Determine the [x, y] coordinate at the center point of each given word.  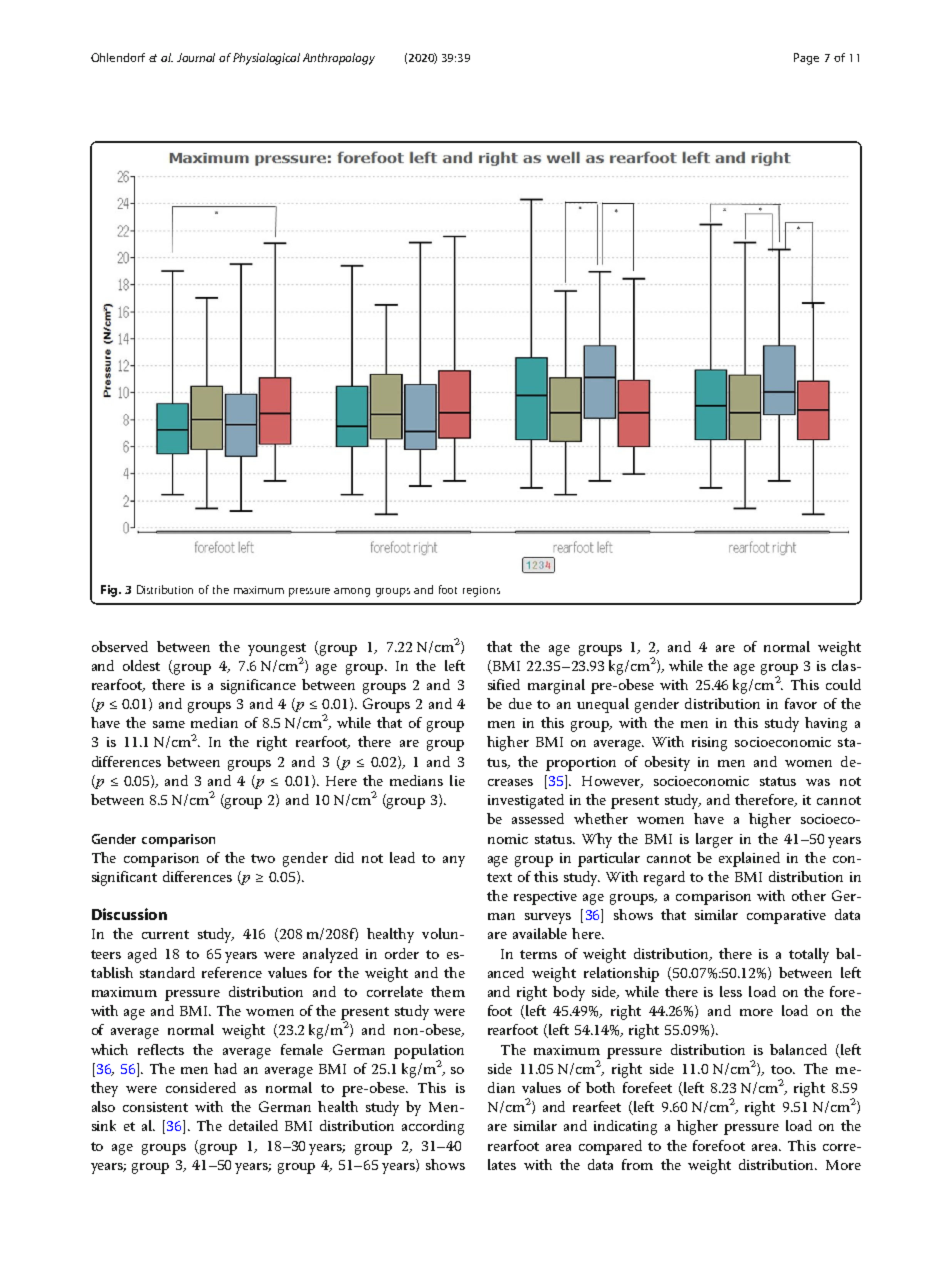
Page [806, 59]
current [165, 934]
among [352, 592]
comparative [786, 917]
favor [801, 703]
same [169, 724]
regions [481, 591]
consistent [155, 1107]
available [540, 933]
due [520, 703]
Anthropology [339, 59]
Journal [196, 57]
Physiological [266, 59]
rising [709, 744]
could [843, 684]
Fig [110, 591]
